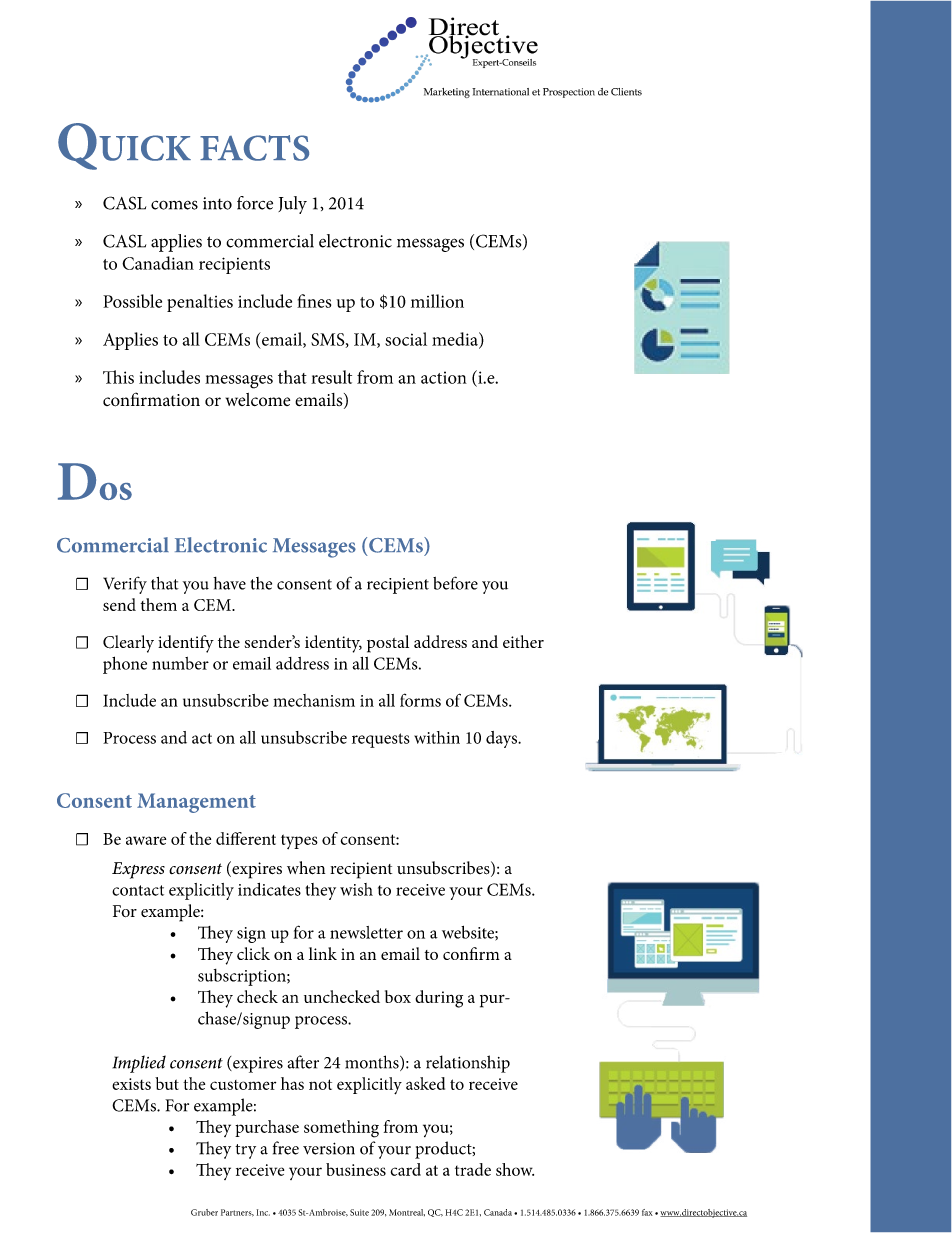  I want to click on either, so click(523, 641).
